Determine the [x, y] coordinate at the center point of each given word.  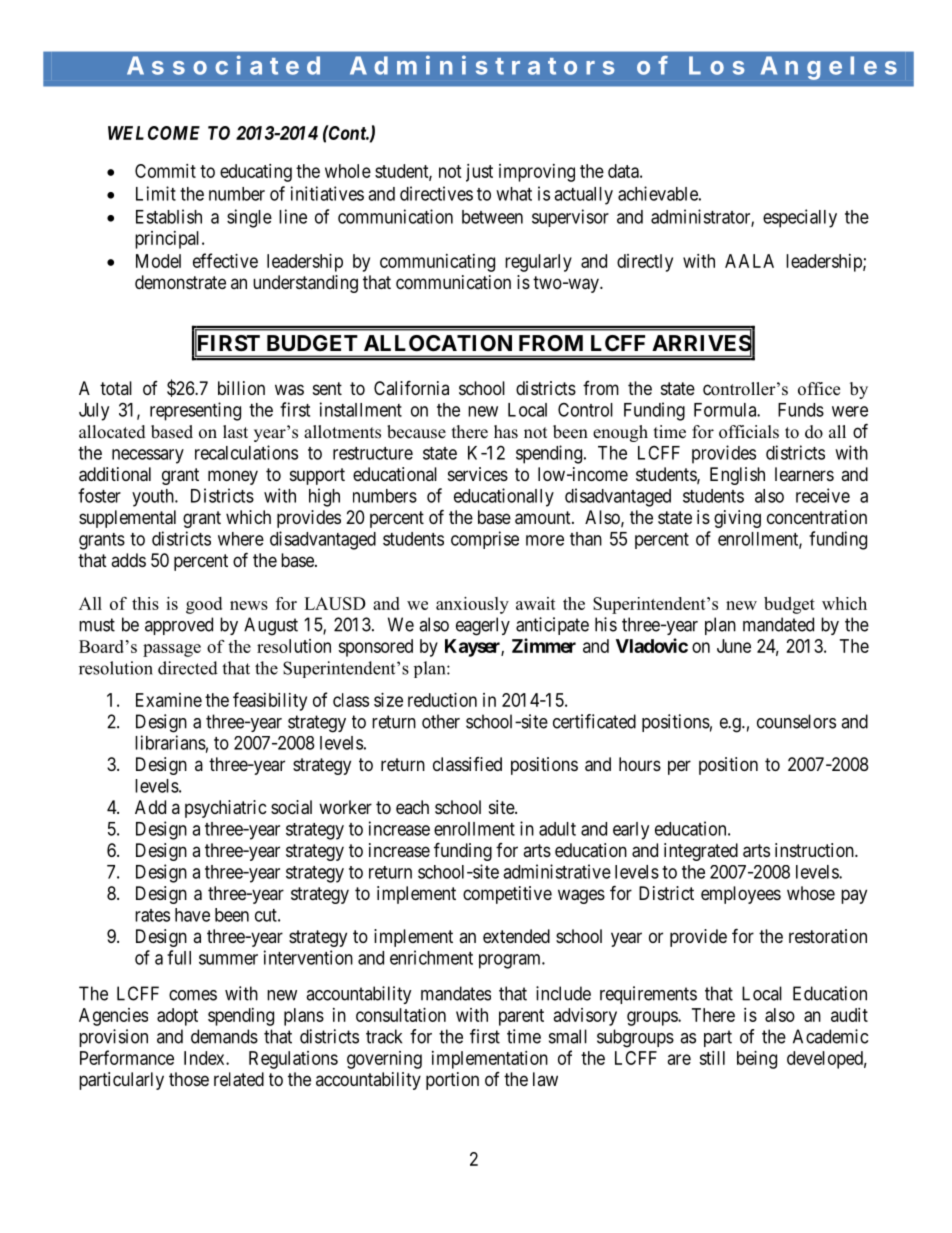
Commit [165, 171]
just [479, 173]
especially [800, 218]
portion [452, 1081]
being [757, 1060]
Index [205, 1058]
